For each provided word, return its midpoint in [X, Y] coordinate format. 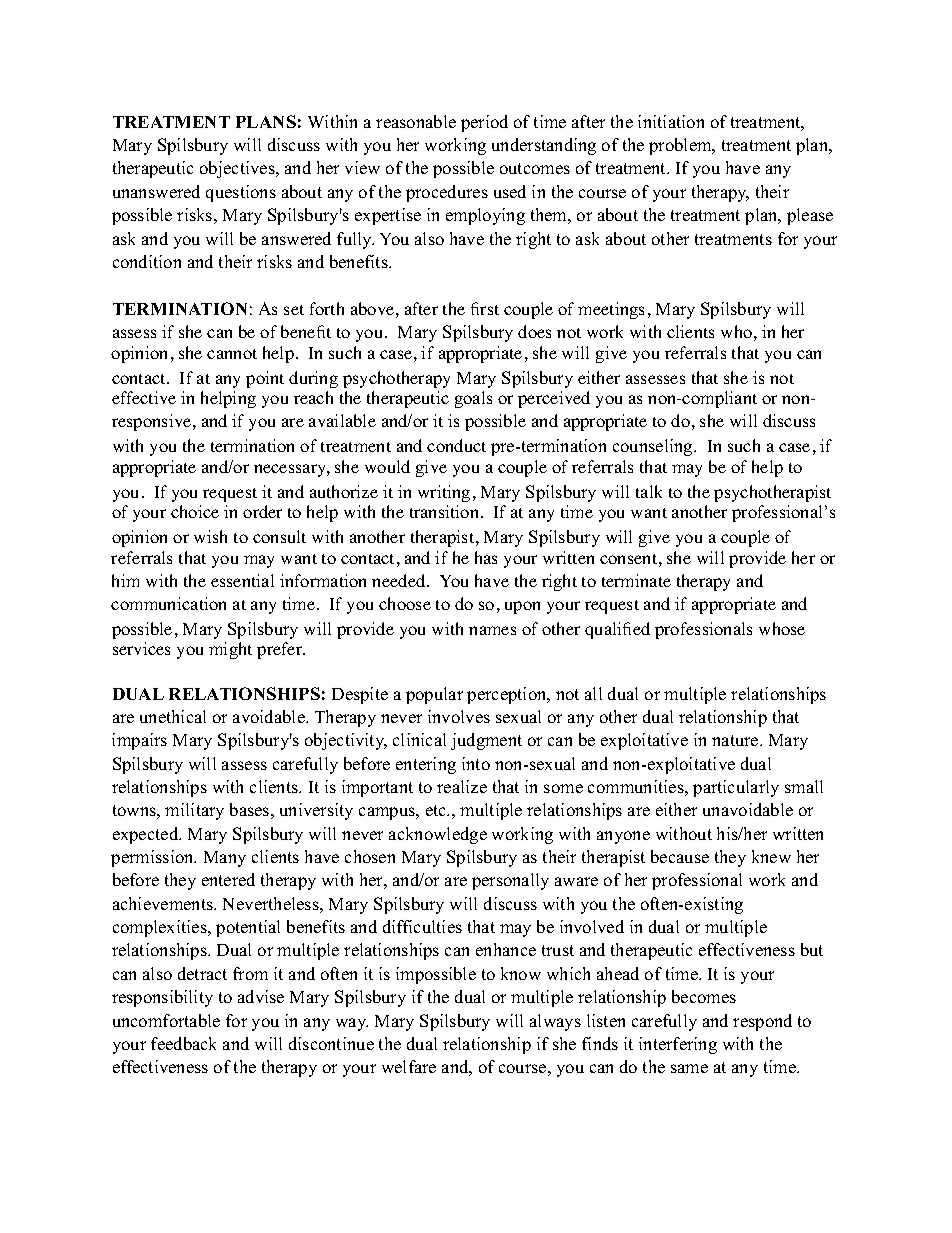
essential [242, 580]
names [492, 630]
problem [681, 146]
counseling [654, 447]
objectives [238, 169]
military [194, 811]
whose [782, 628]
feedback [183, 1043]
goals [473, 399]
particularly [736, 788]
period [484, 123]
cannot [232, 354]
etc [437, 810]
